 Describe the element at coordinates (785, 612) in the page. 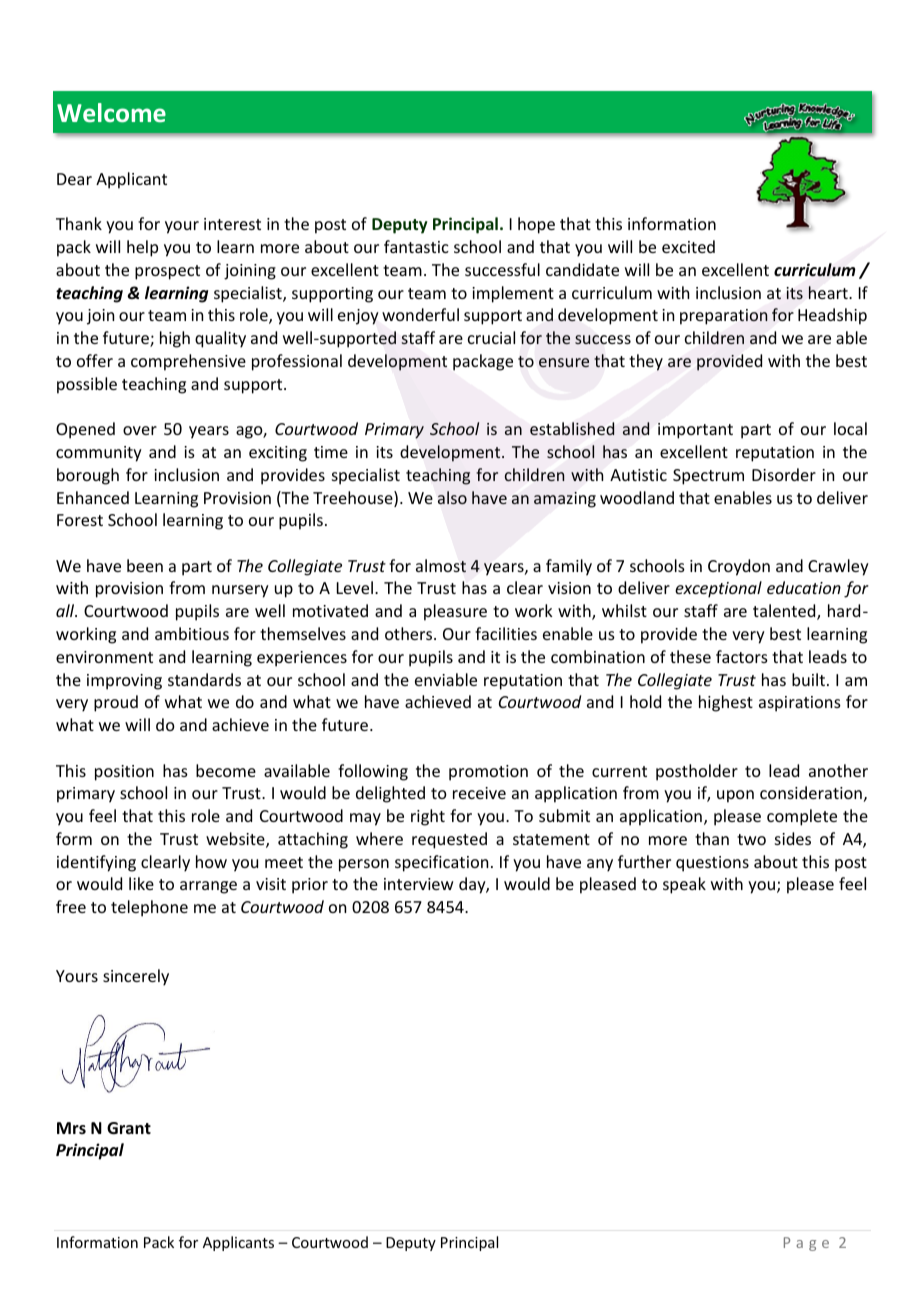

I see `talented` at that location.
